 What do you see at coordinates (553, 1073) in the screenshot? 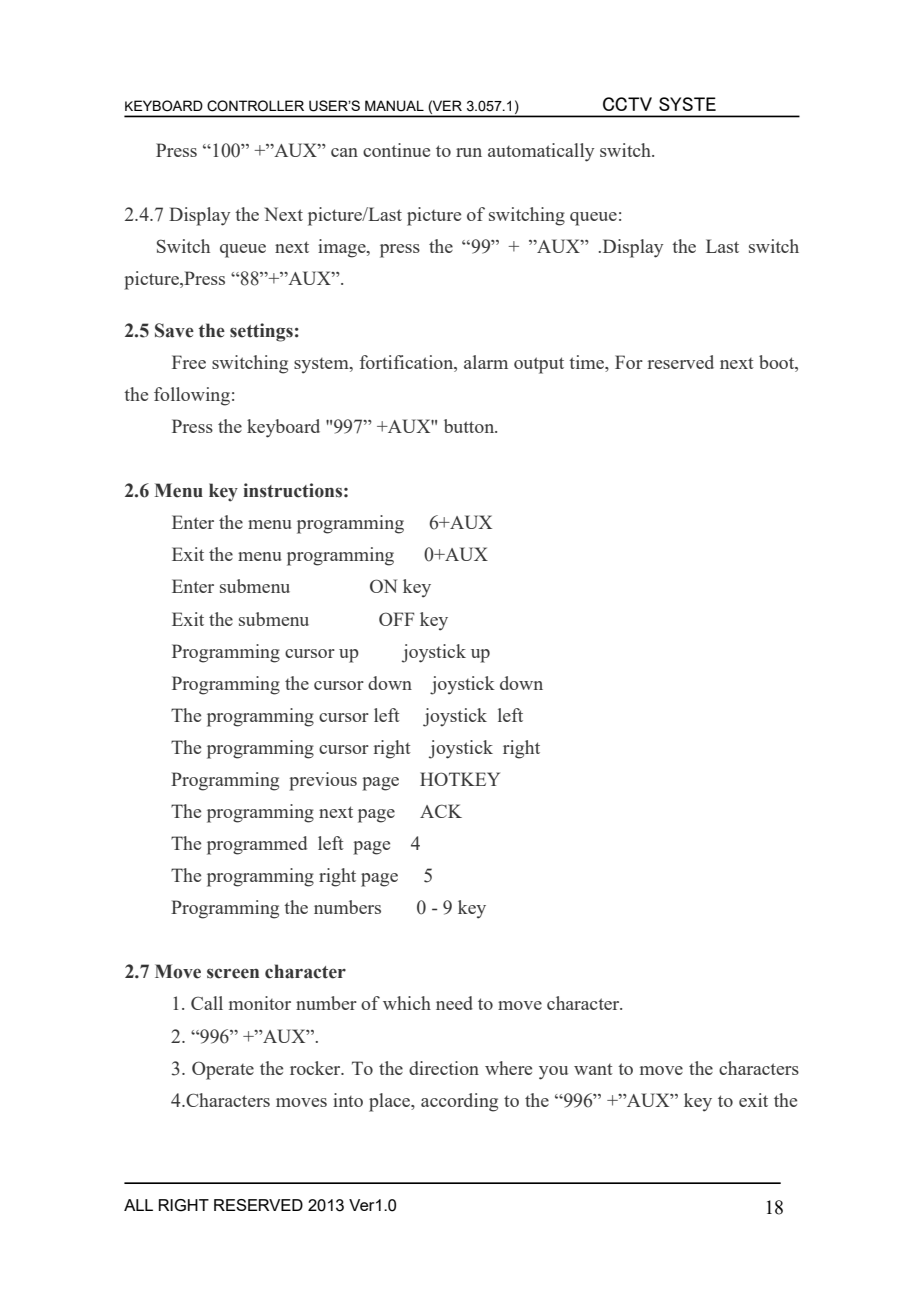
I see `you` at bounding box center [553, 1073].
